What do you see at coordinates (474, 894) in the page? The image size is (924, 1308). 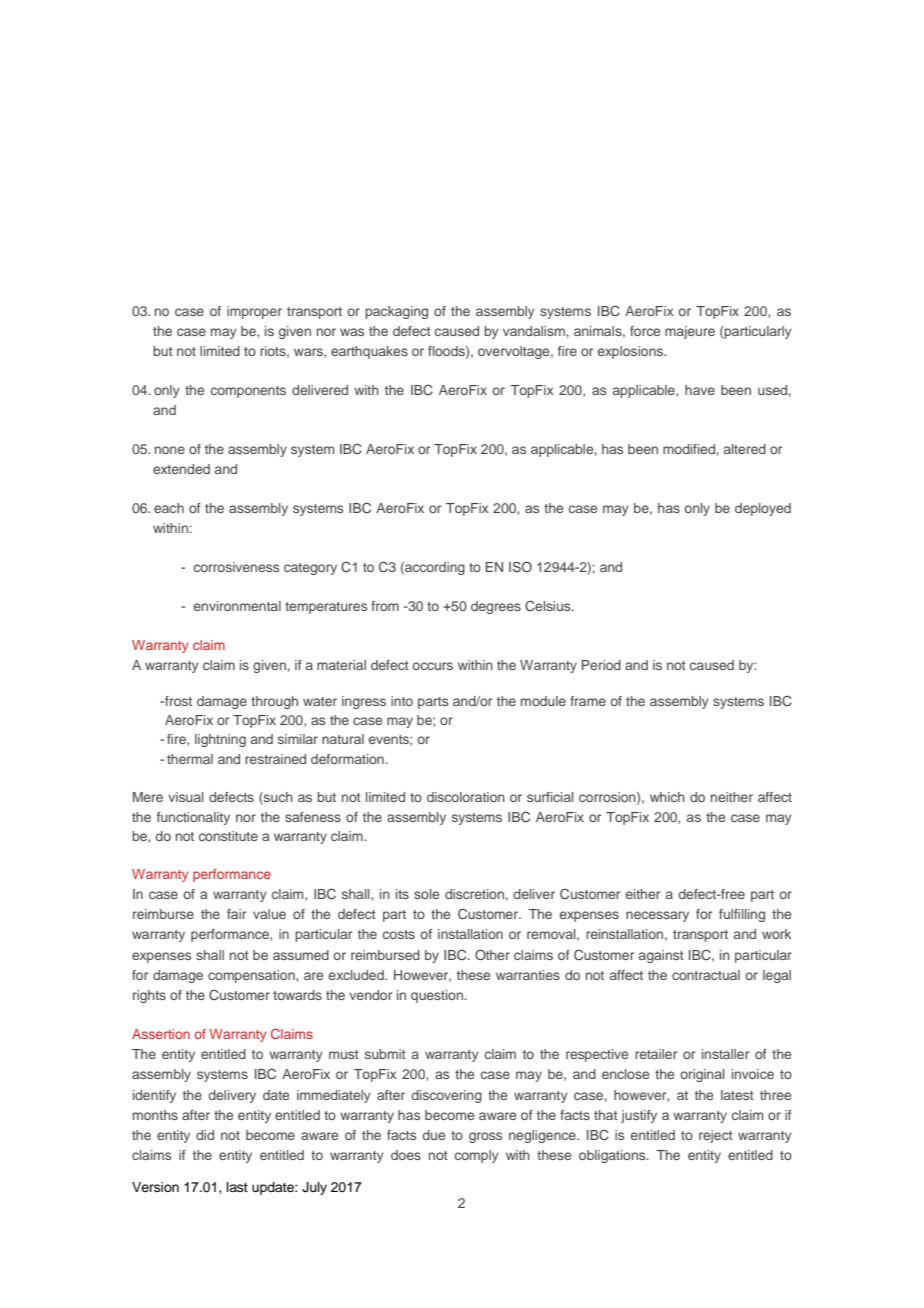 I see `discretion` at bounding box center [474, 894].
